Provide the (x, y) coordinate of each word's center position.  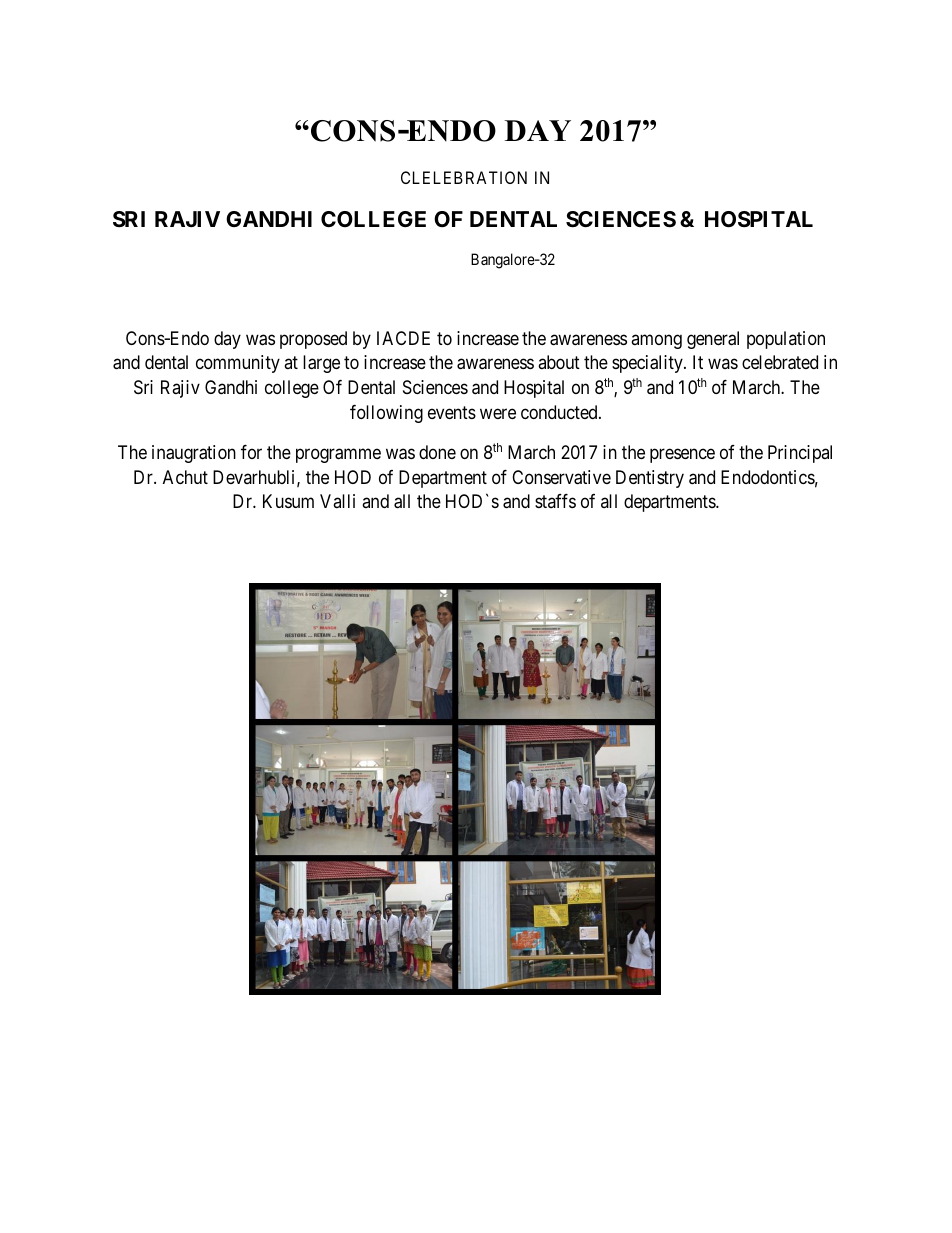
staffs (555, 501)
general (713, 340)
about (559, 362)
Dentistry (650, 479)
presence (682, 455)
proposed (313, 340)
